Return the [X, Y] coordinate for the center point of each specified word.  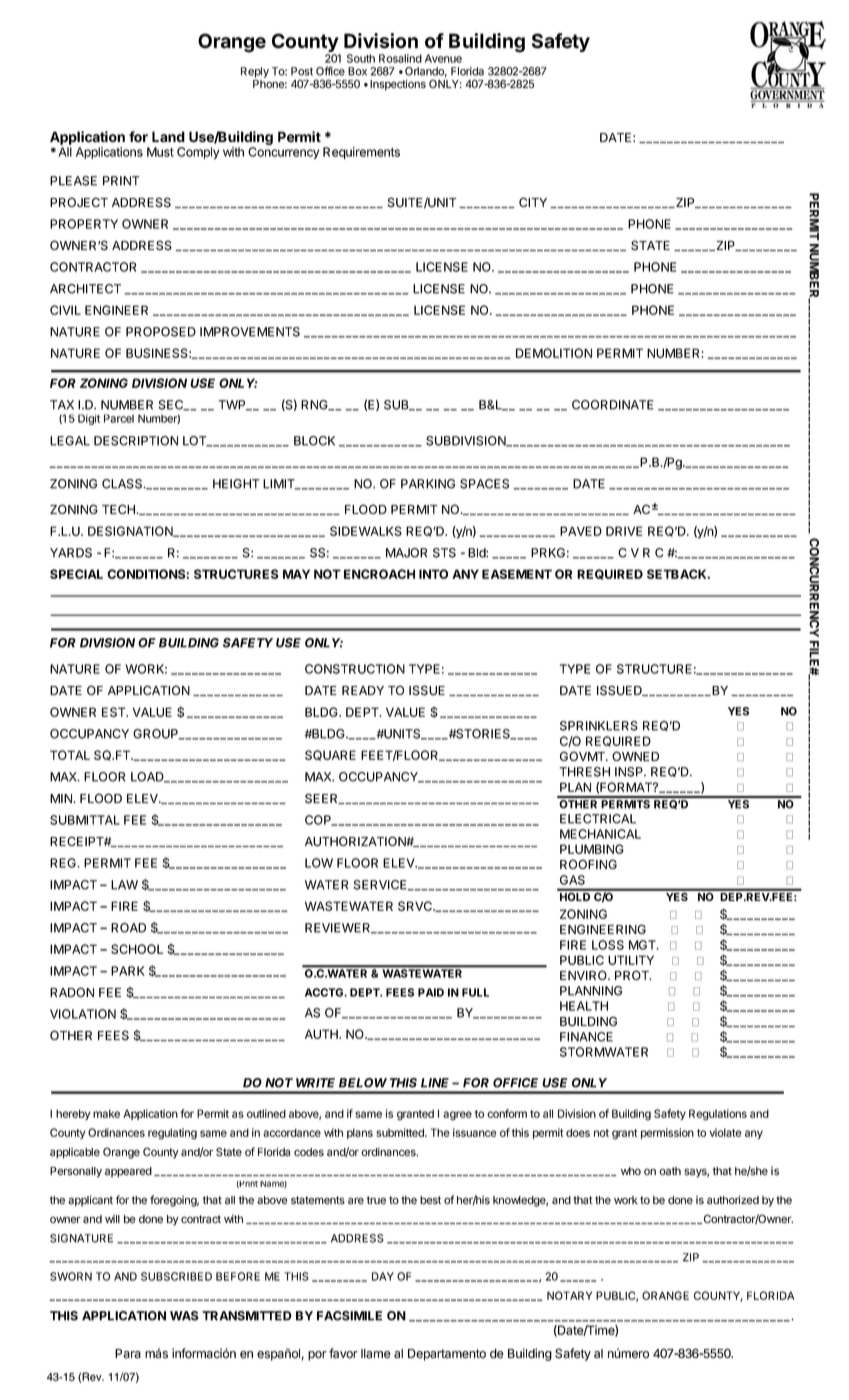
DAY [383, 1276]
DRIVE [624, 531]
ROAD [128, 928]
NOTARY [569, 1295]
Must [160, 152]
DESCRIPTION [136, 441]
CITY [533, 202]
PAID [431, 992]
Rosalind [400, 58]
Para [128, 1354]
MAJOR [406, 553]
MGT [643, 945]
